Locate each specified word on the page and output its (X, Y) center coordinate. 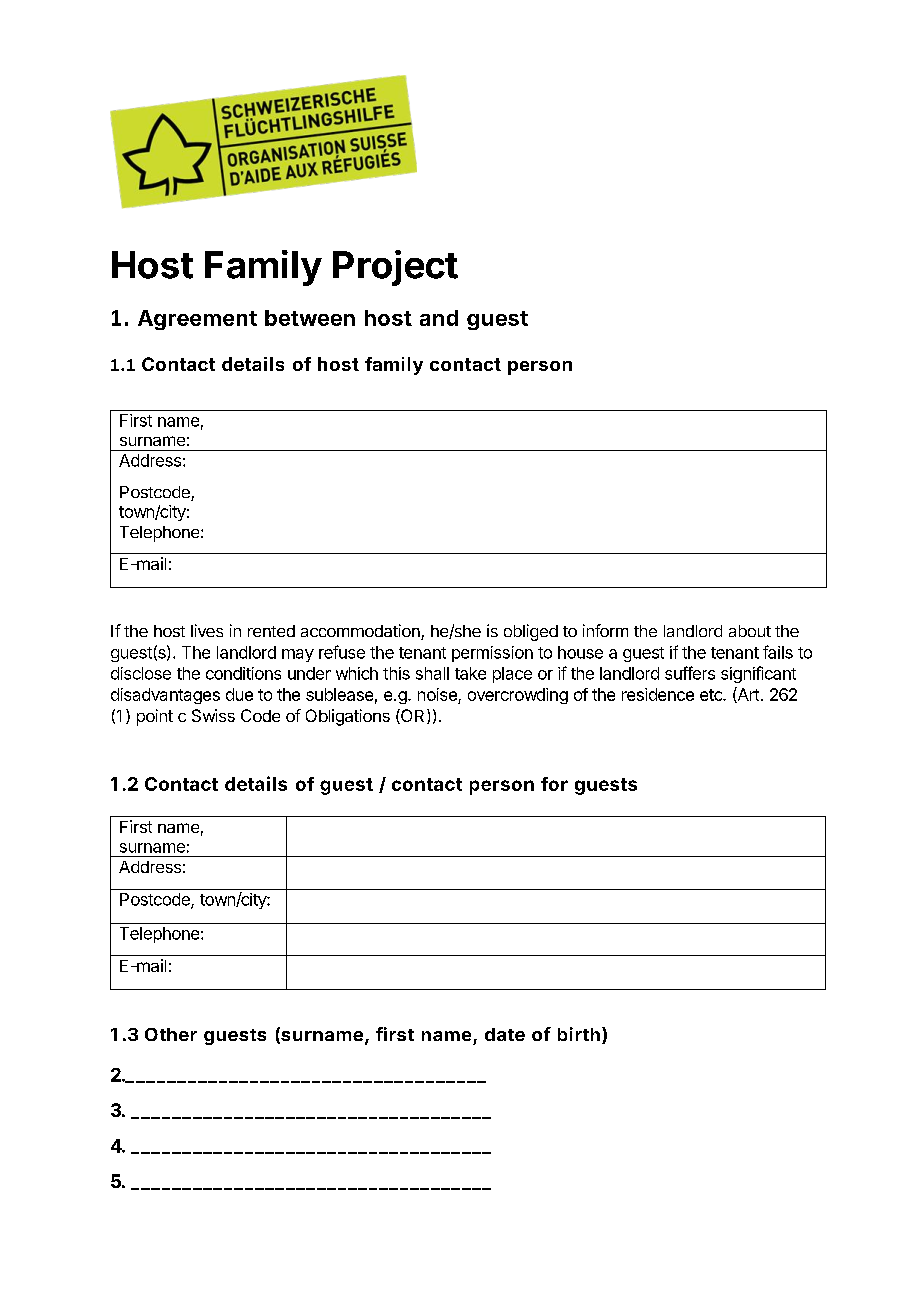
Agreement (197, 320)
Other (171, 1034)
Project (395, 268)
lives (207, 630)
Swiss (213, 715)
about (750, 631)
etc (712, 695)
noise (438, 696)
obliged (531, 632)
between (310, 318)
